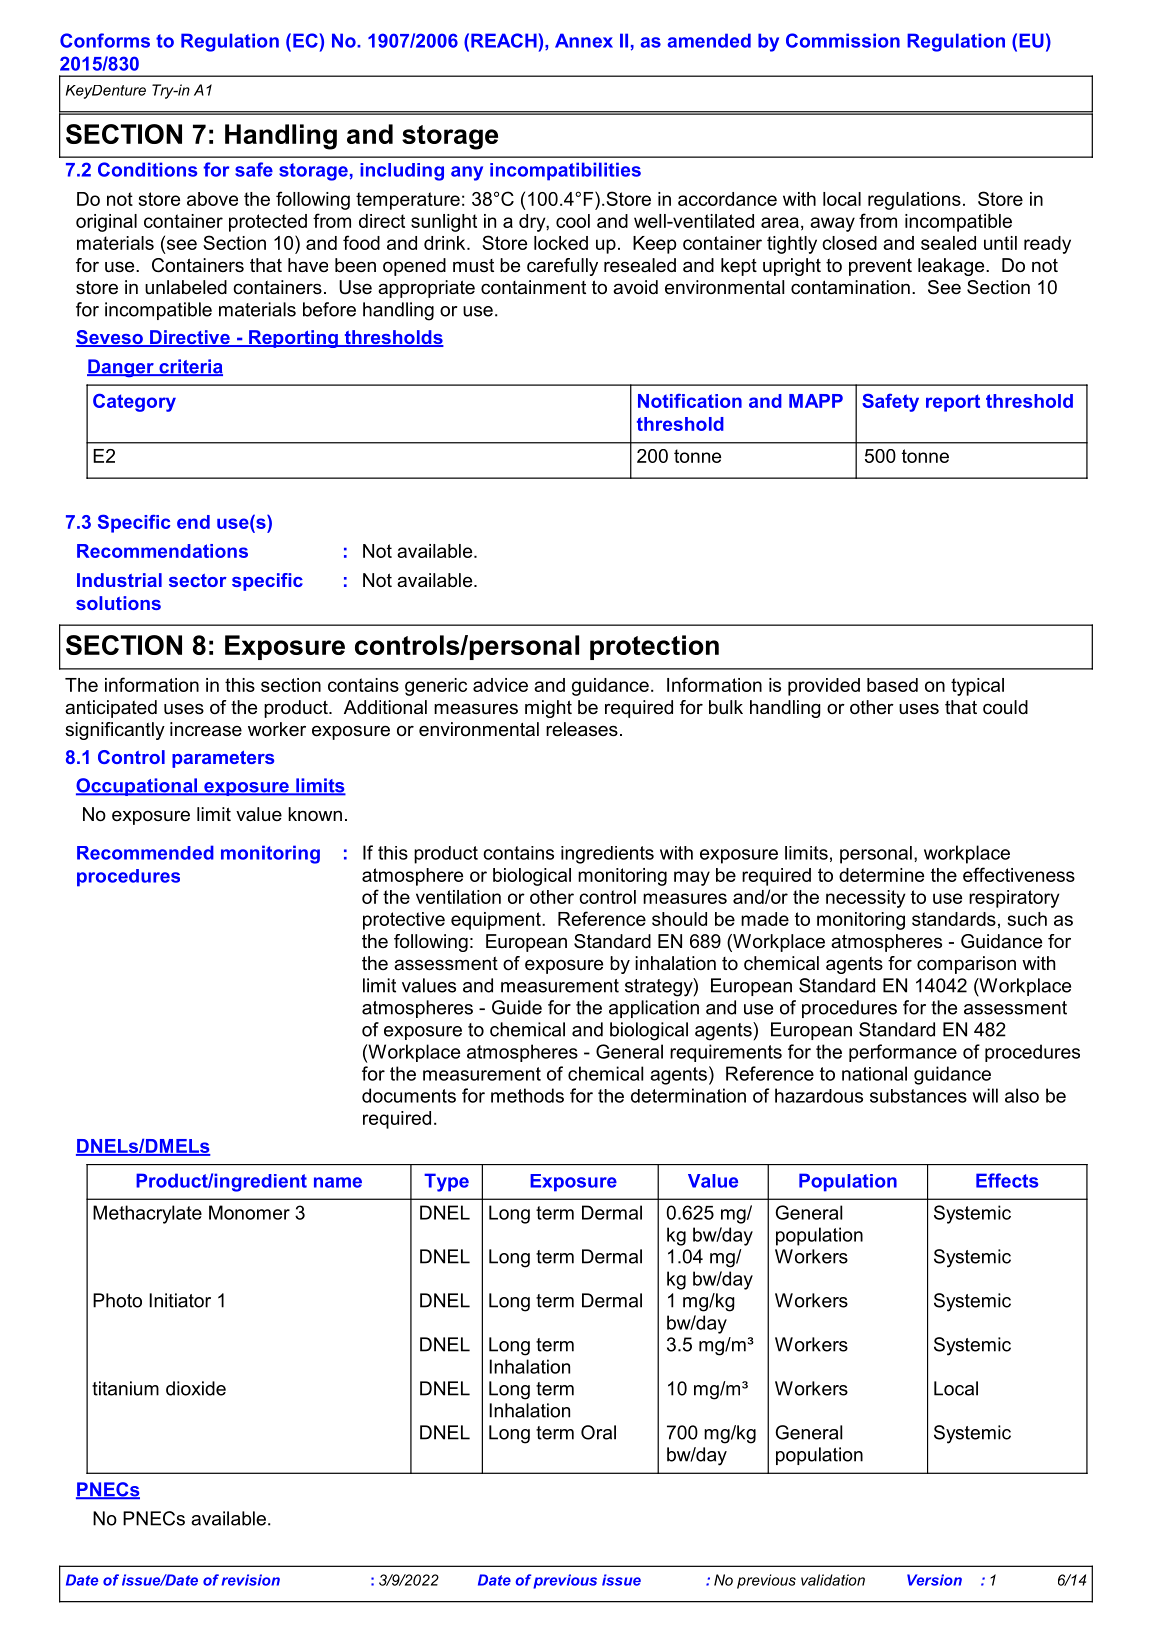 The height and width of the image is (1633, 1154). I want to click on methods, so click(527, 1095).
